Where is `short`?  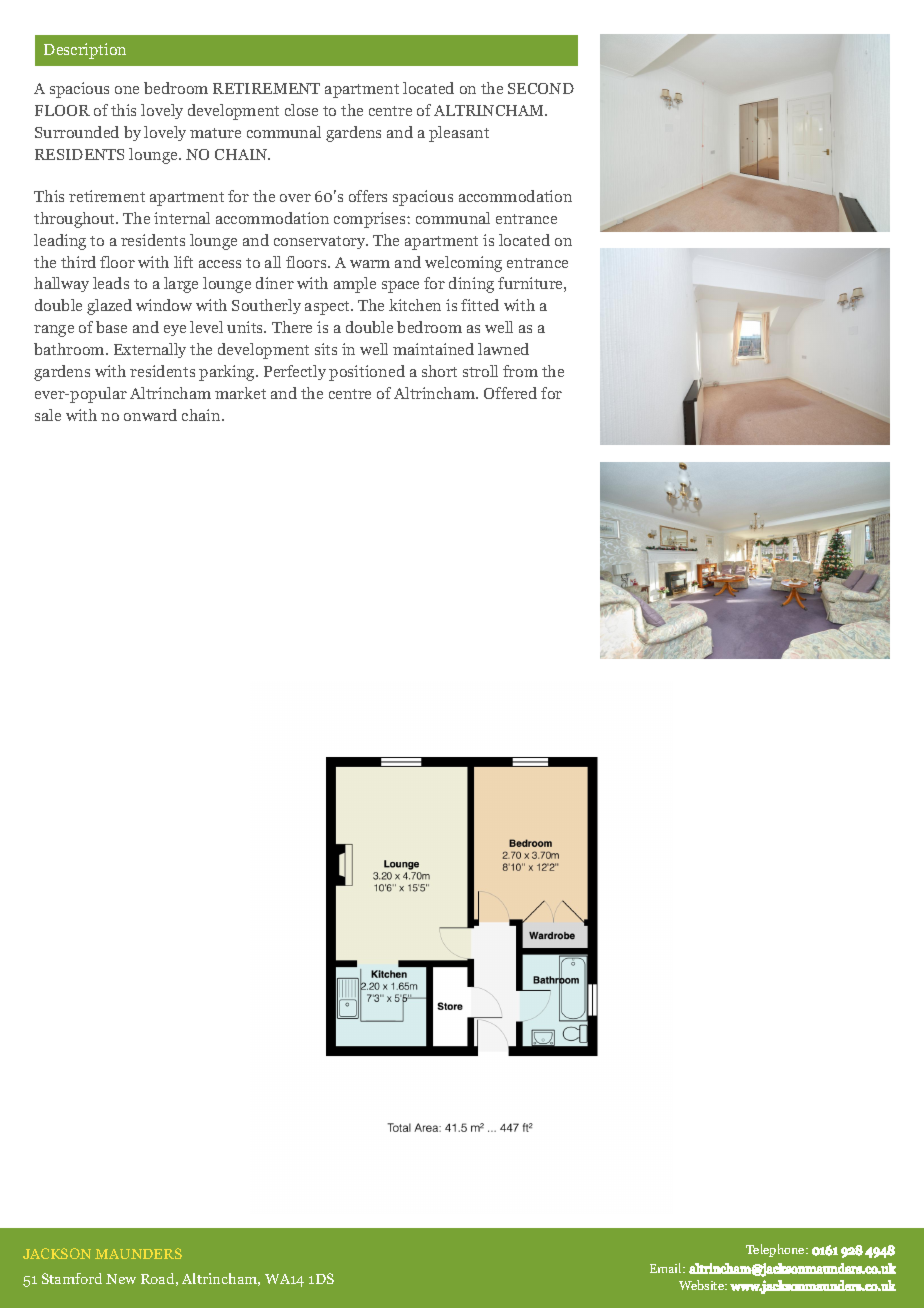 short is located at coordinates (439, 371).
